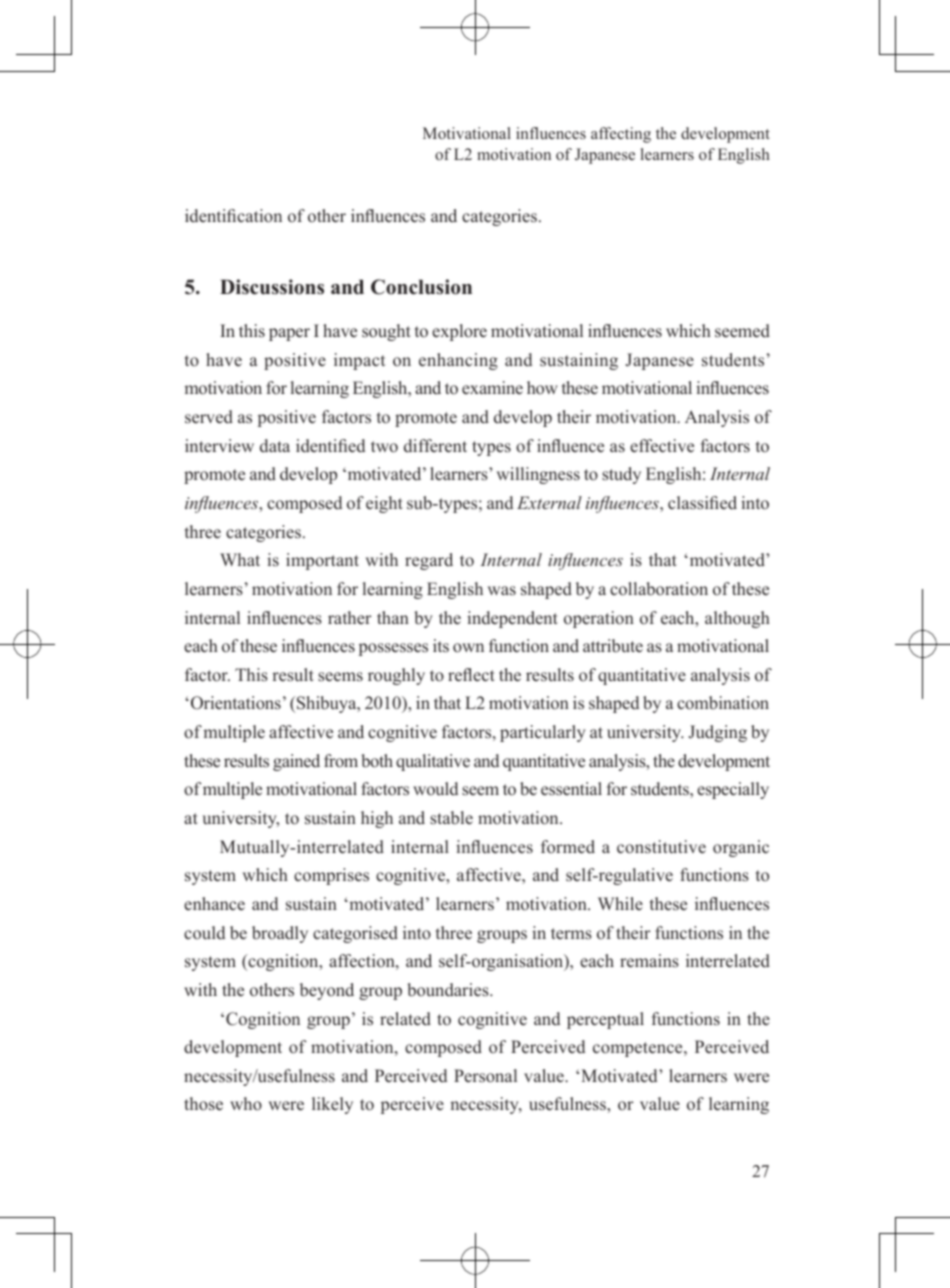 This screenshot has height=1288, width=950. What do you see at coordinates (662, 446) in the screenshot?
I see `effective` at bounding box center [662, 446].
